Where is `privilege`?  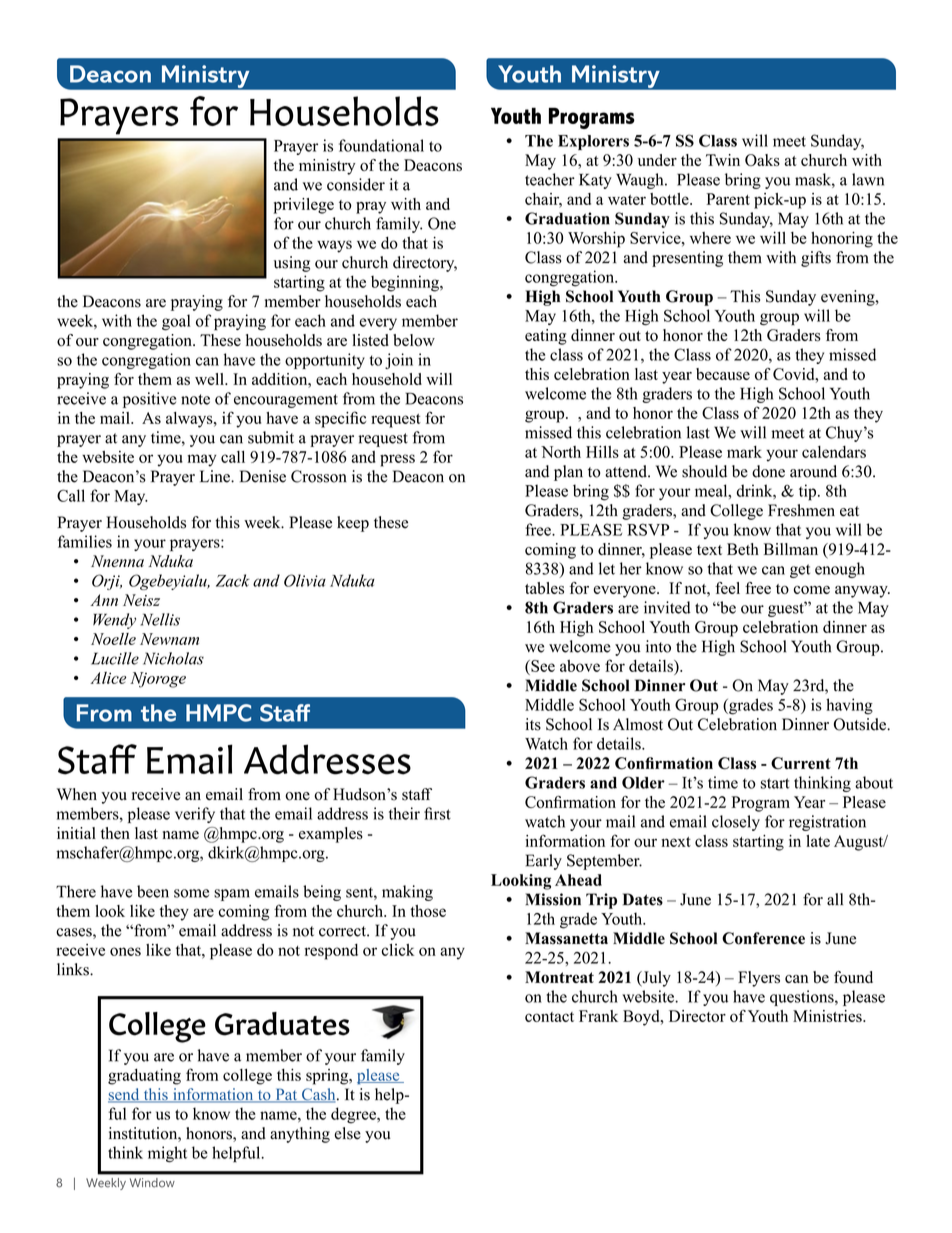 privilege is located at coordinates (303, 206).
